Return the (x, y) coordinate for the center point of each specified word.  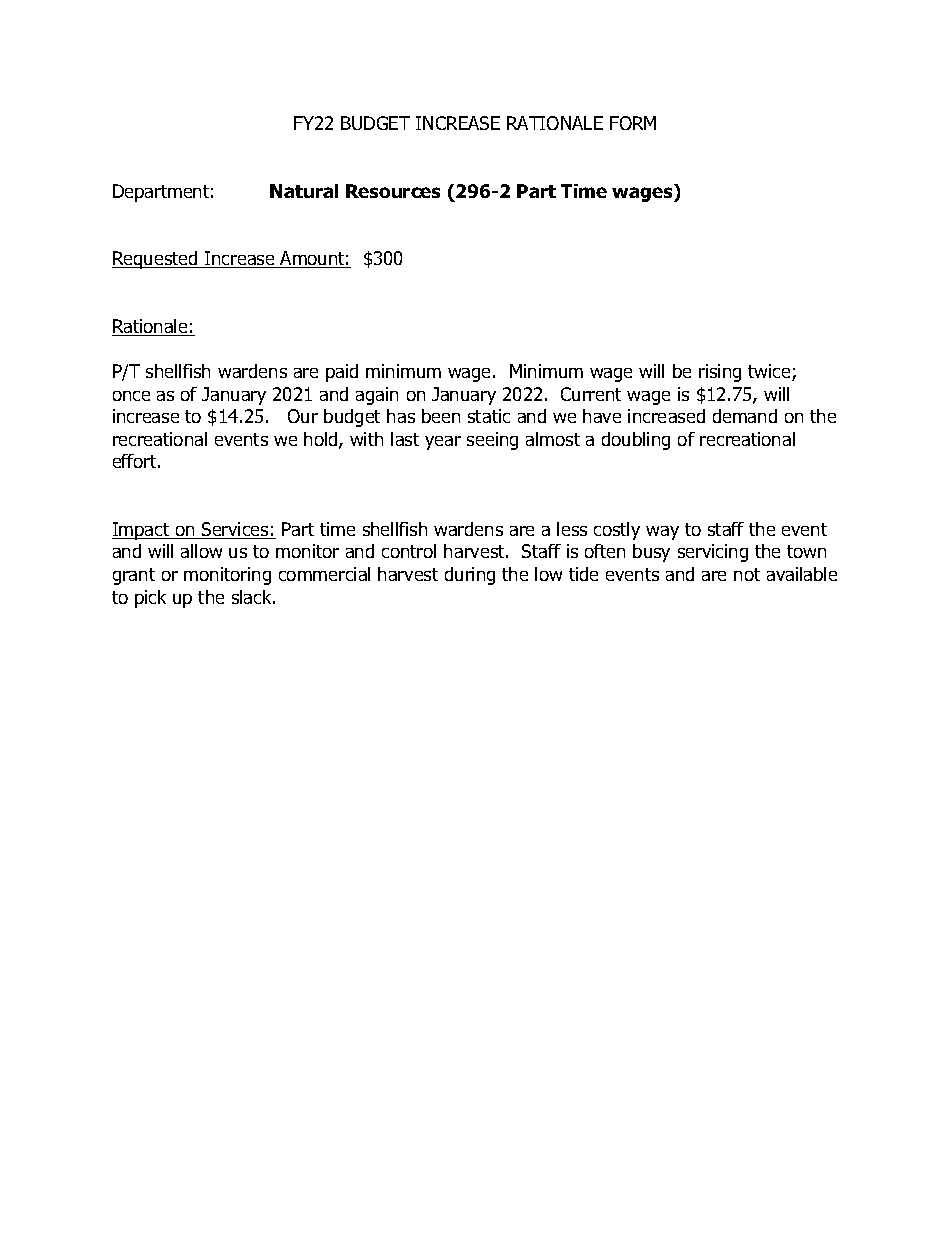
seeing (492, 441)
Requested (156, 260)
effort (136, 461)
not (747, 574)
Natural (304, 191)
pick (150, 599)
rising (720, 373)
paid (342, 373)
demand (745, 416)
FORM (633, 123)
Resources (393, 191)
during (470, 576)
